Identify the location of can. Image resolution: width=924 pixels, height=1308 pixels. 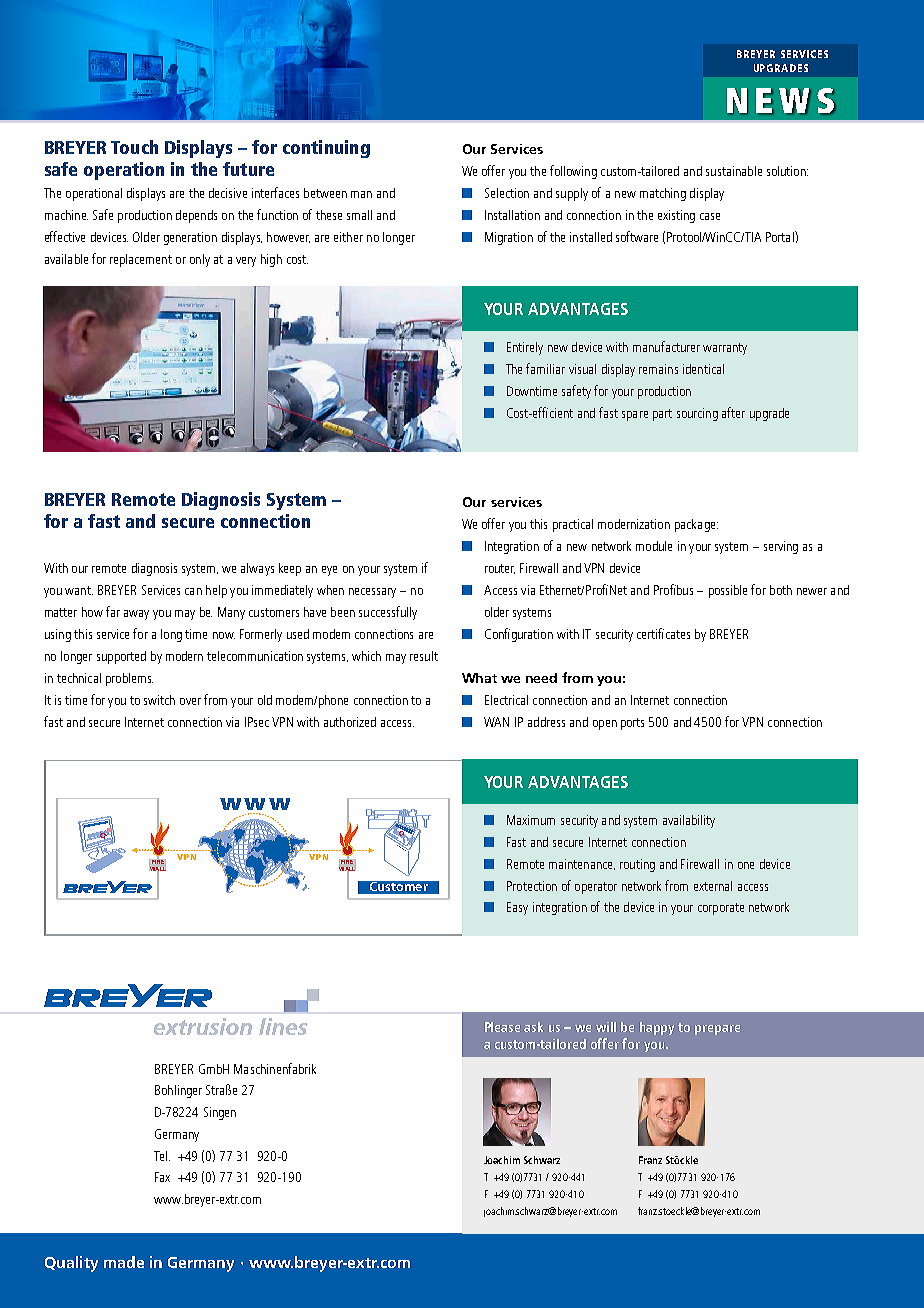
(193, 591).
